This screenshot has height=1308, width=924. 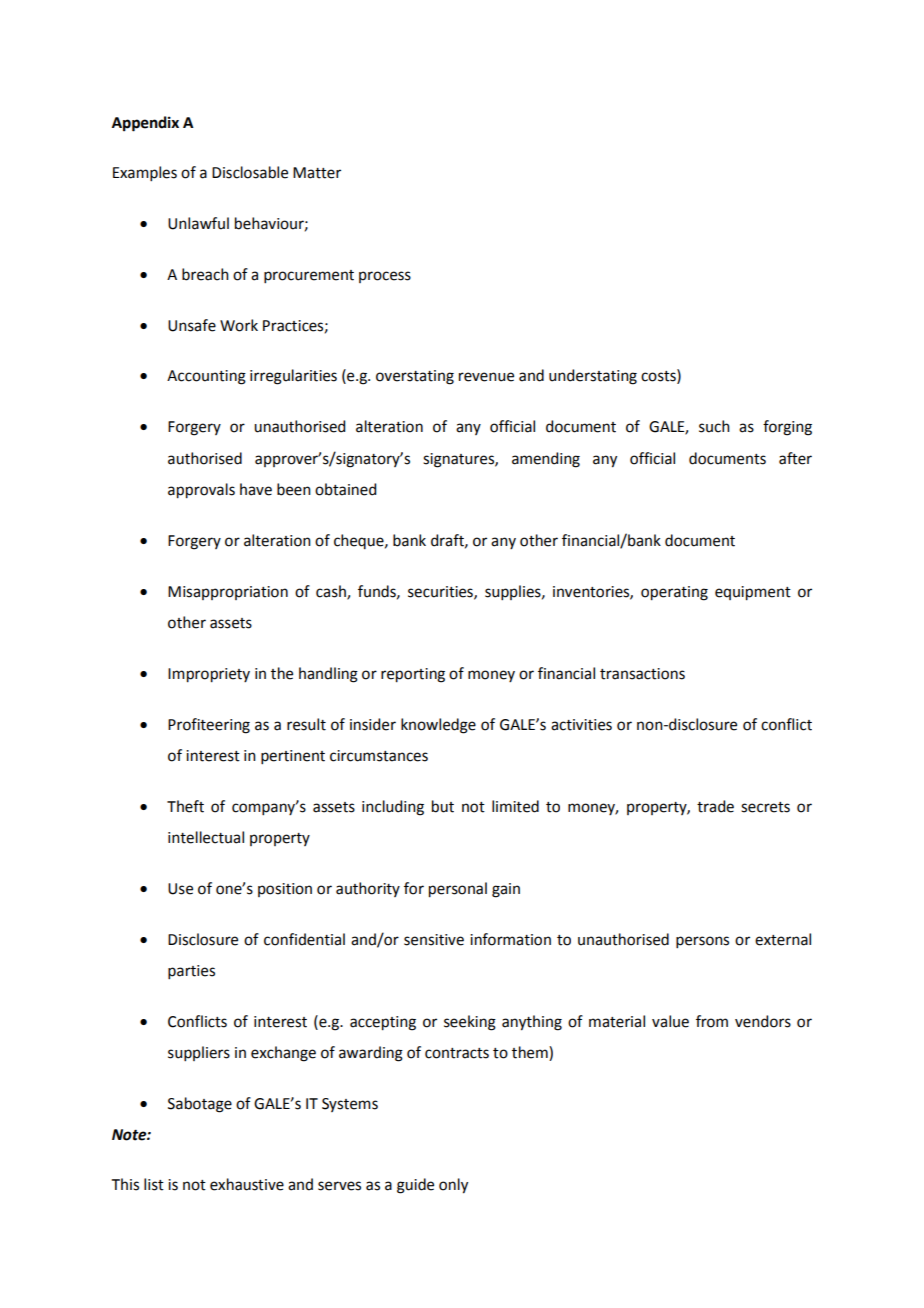 What do you see at coordinates (317, 173) in the screenshot?
I see `Matter` at bounding box center [317, 173].
